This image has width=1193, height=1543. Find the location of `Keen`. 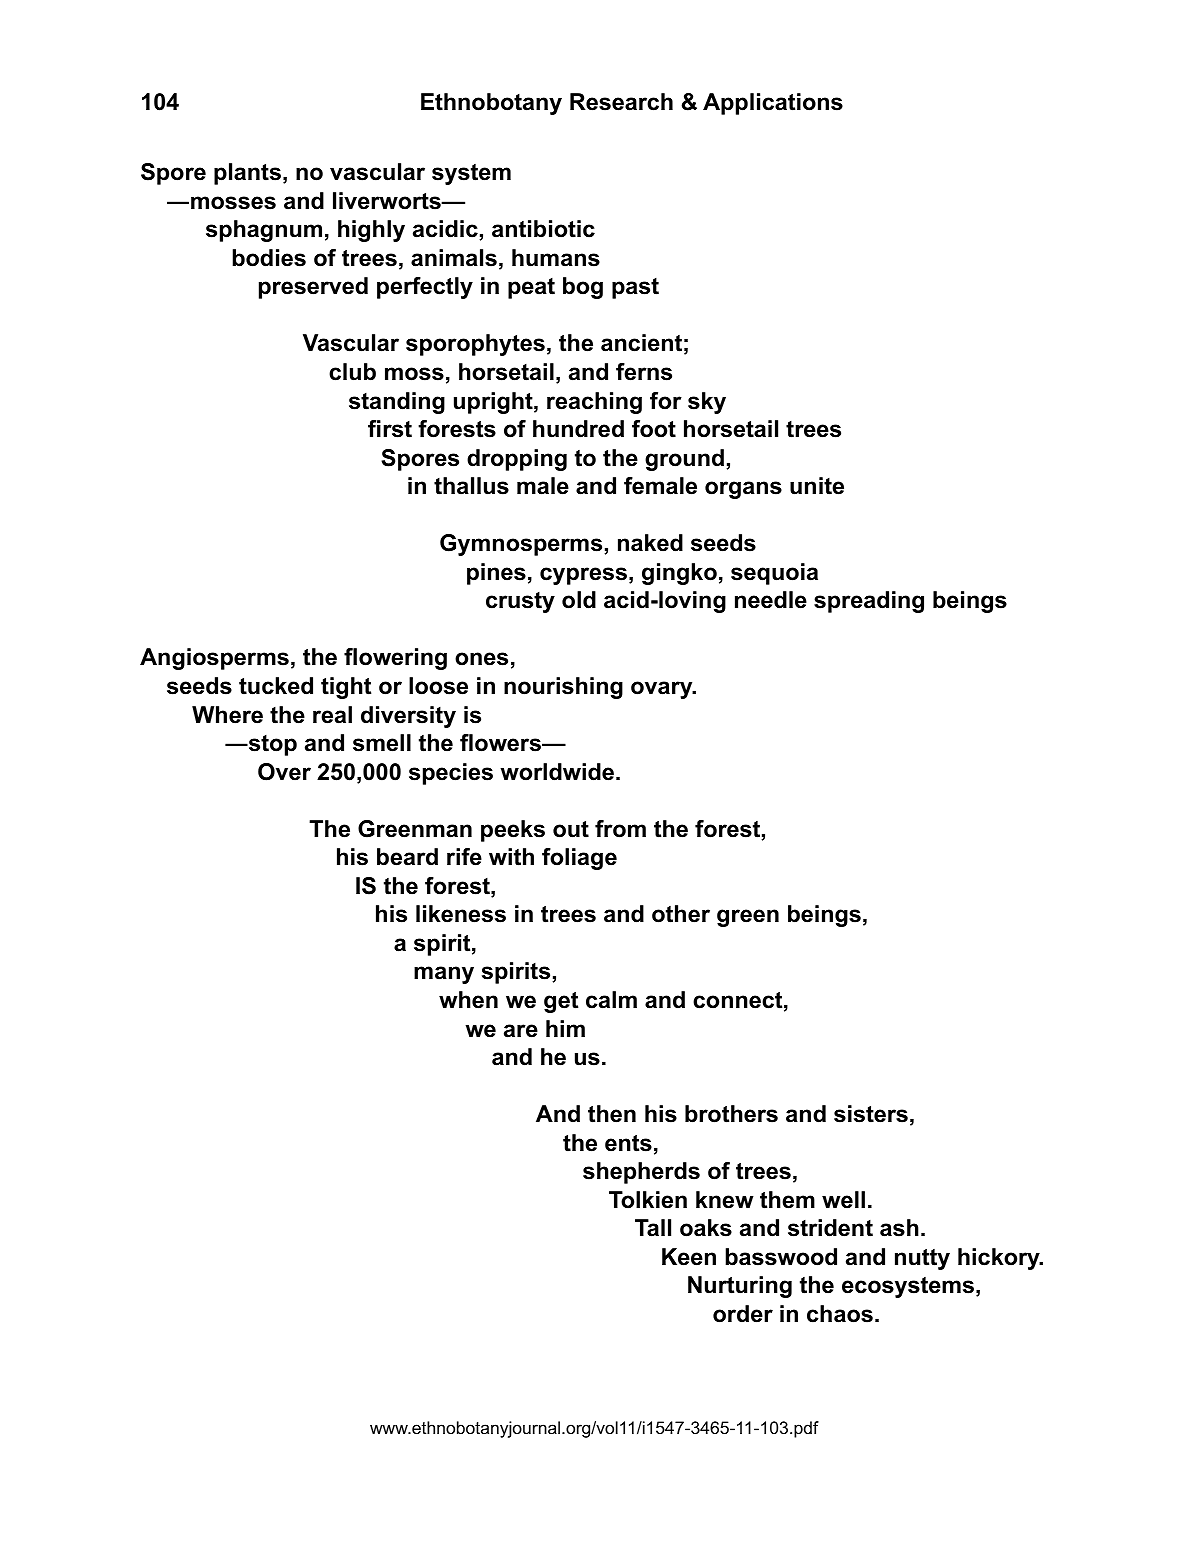

Keen is located at coordinates (689, 1257).
